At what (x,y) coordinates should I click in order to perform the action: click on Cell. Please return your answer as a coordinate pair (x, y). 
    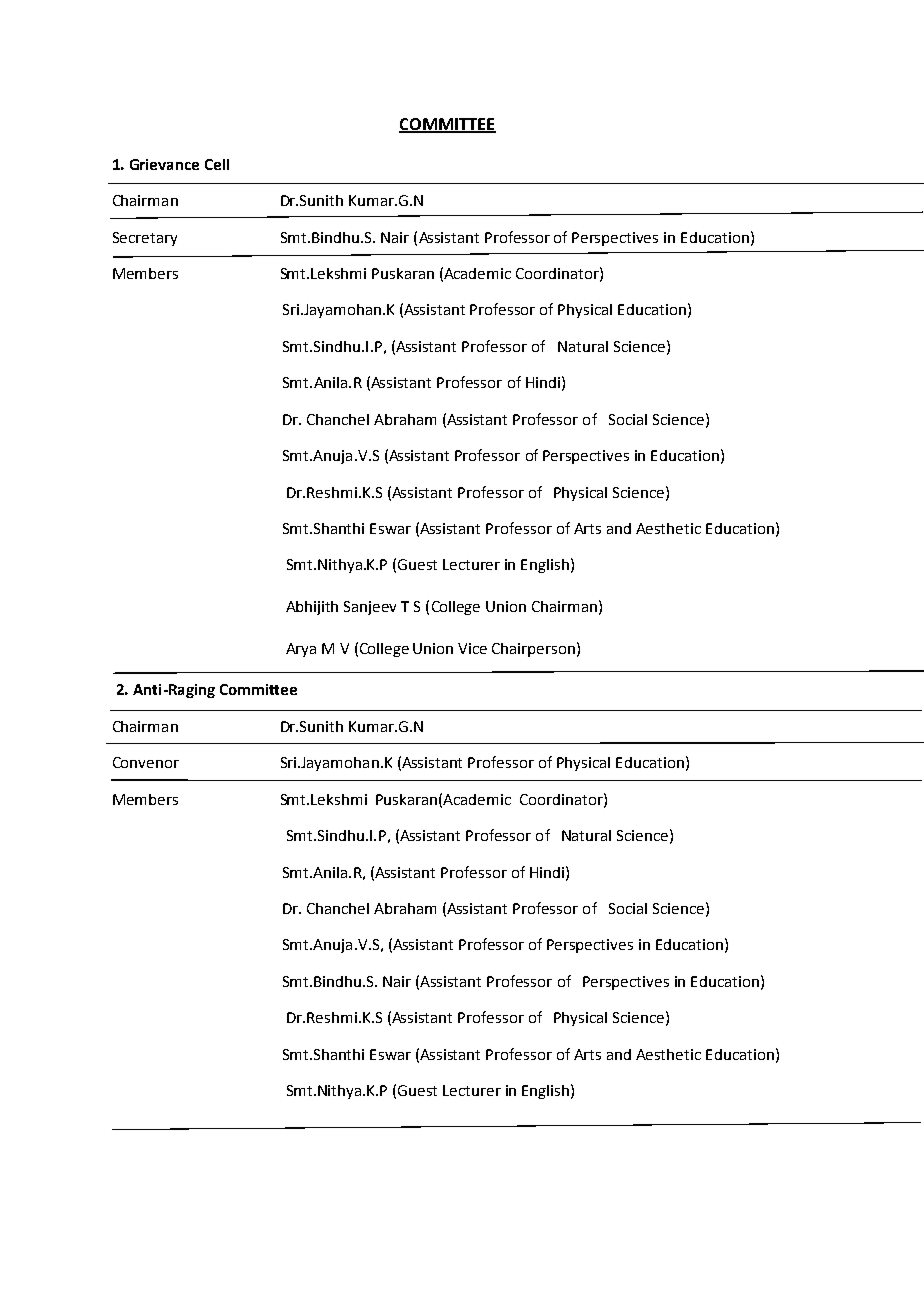
    Looking at the image, I should click on (217, 164).
